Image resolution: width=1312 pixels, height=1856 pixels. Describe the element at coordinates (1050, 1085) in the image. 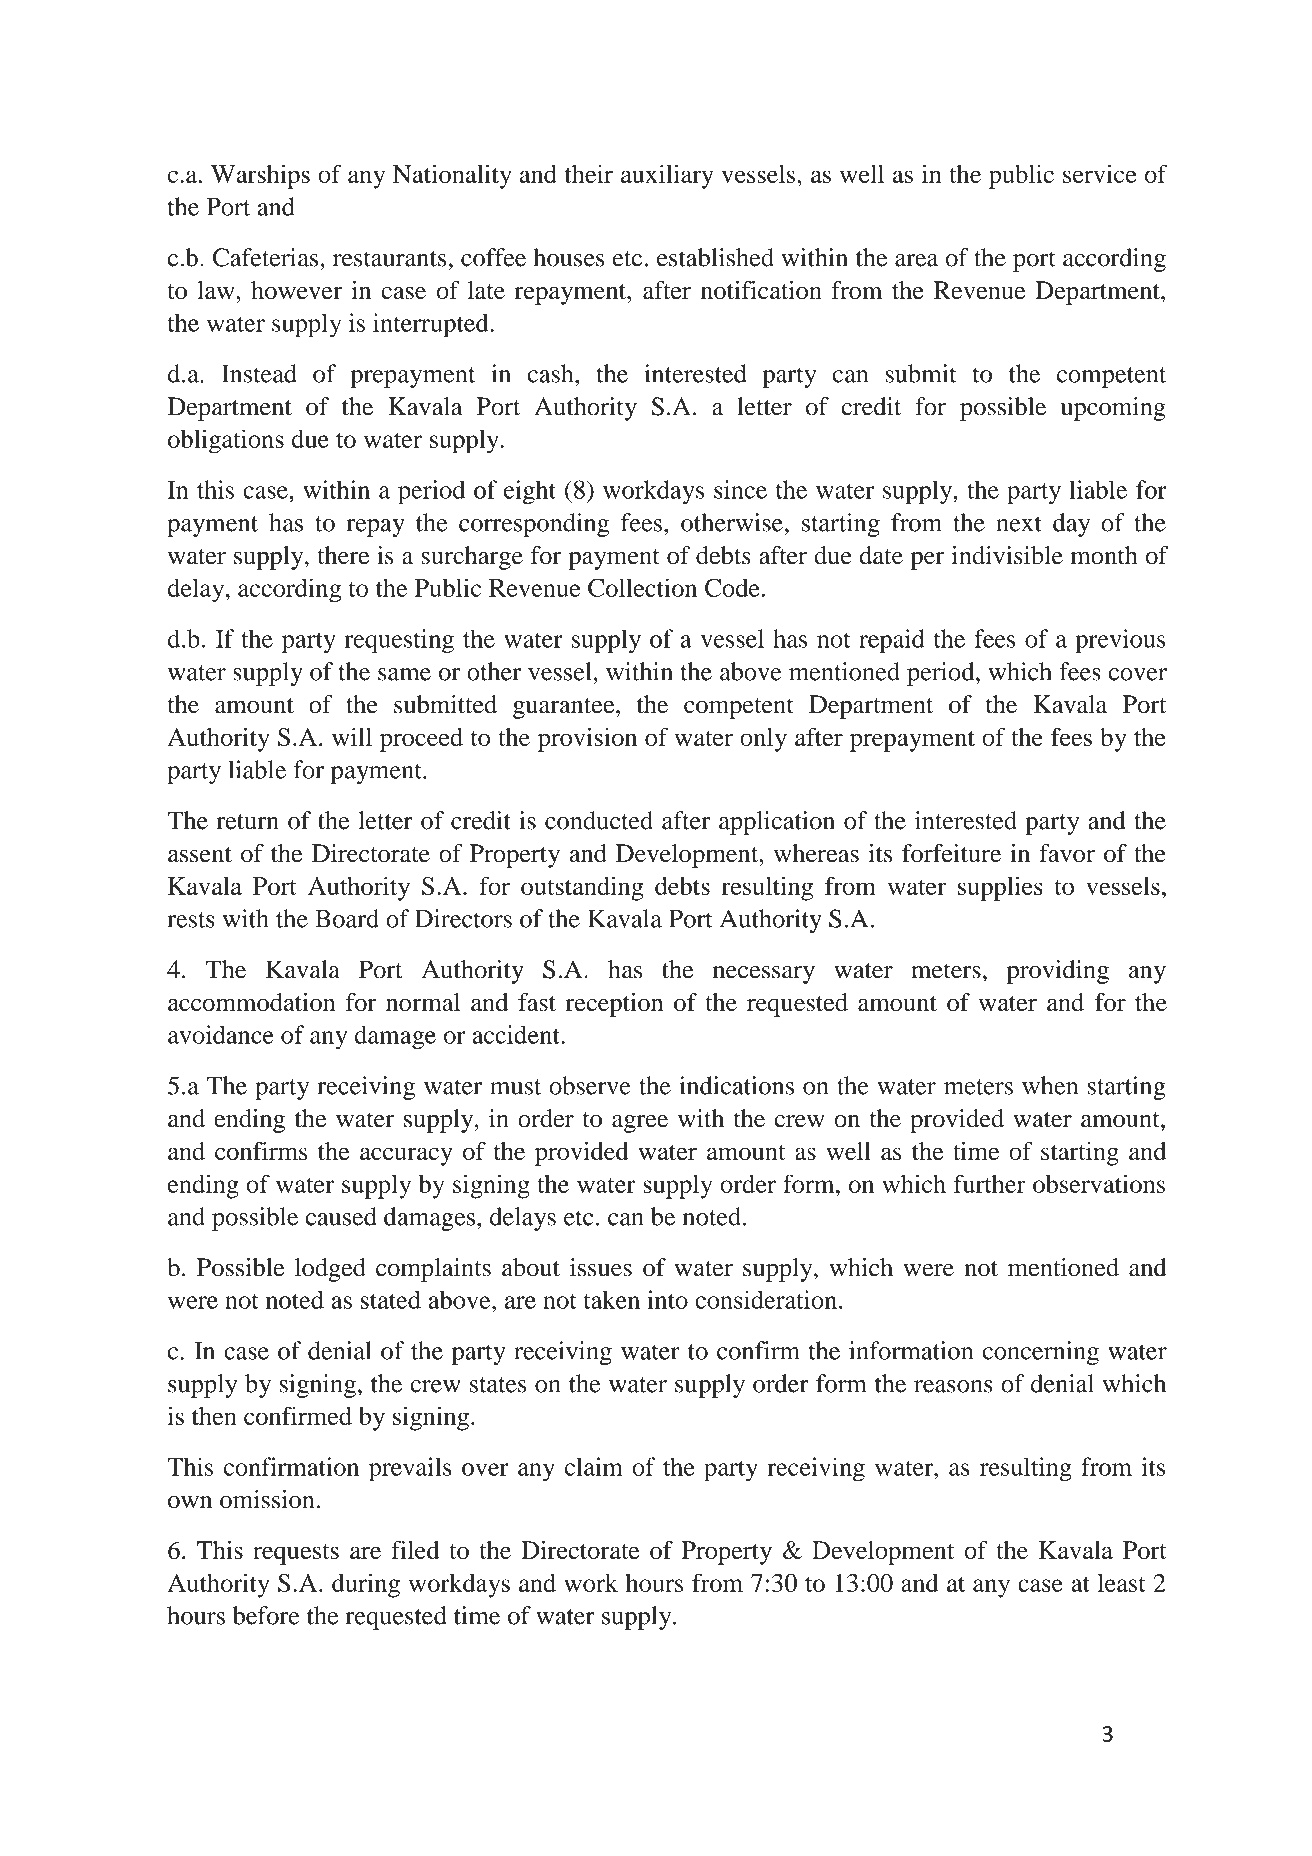

I see `when` at that location.
